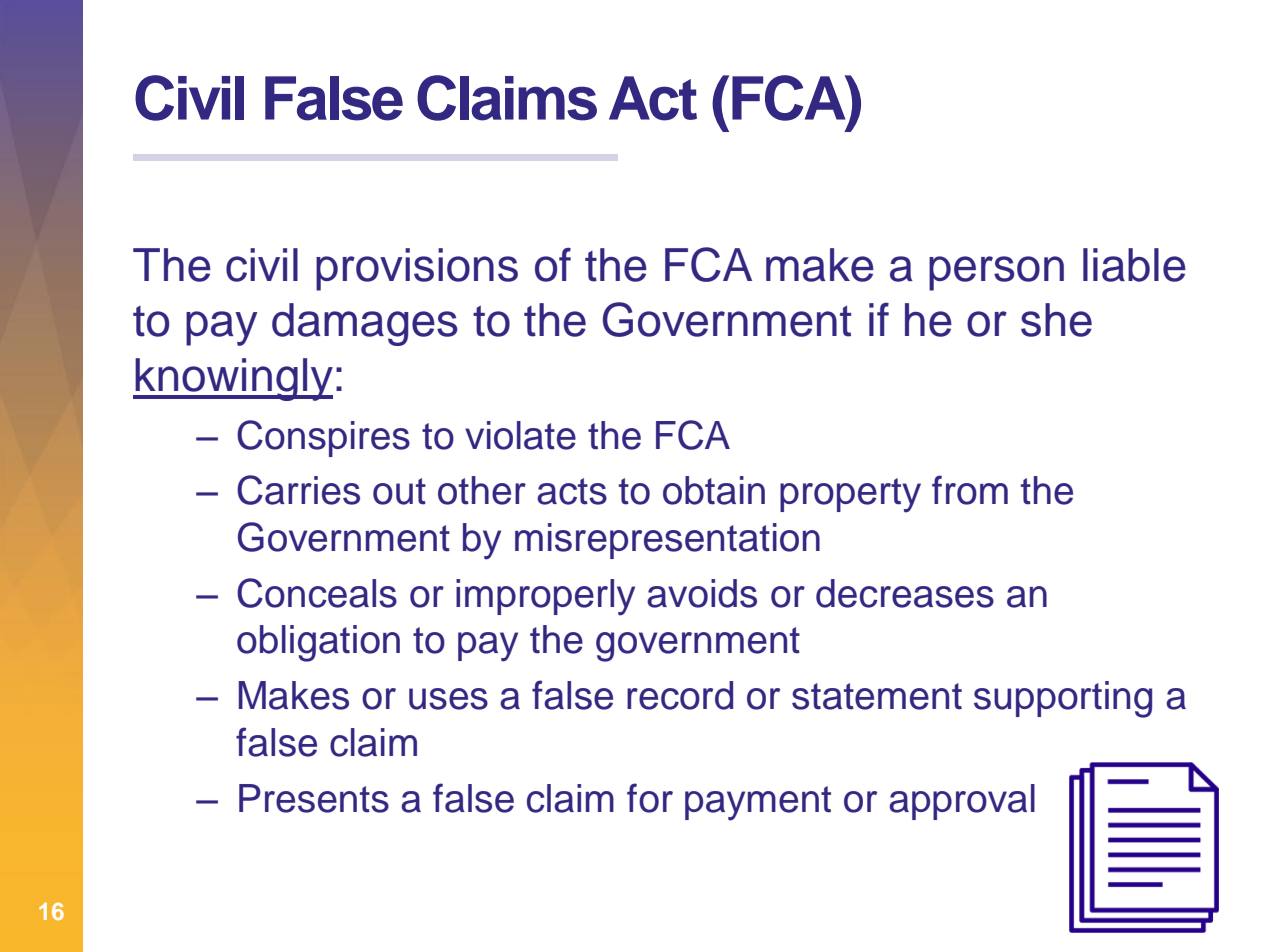 The height and width of the image is (952, 1270). Describe the element at coordinates (298, 490) in the image. I see `Carries` at that location.
